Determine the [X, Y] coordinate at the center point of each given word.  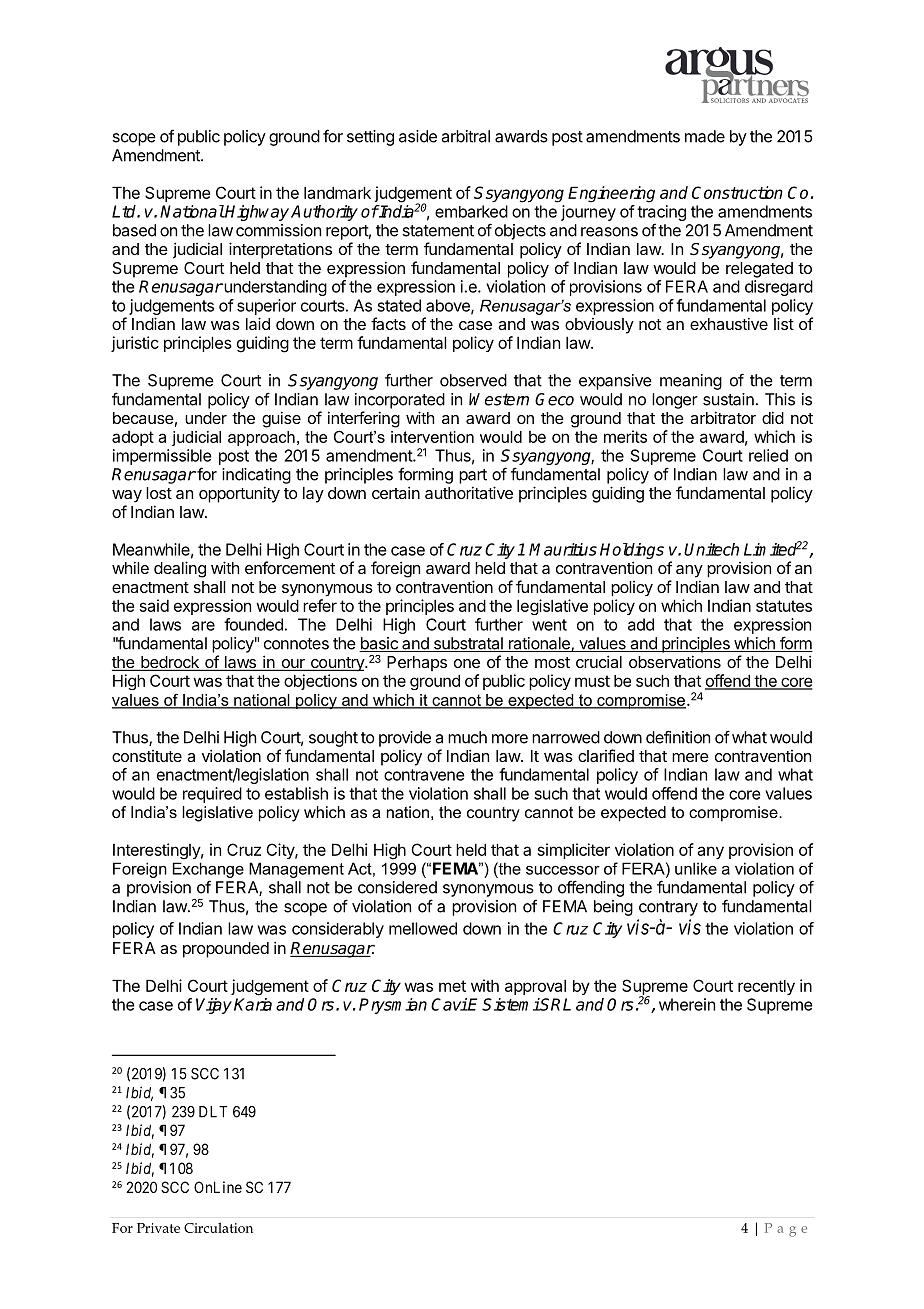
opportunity [239, 494]
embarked [471, 211]
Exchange [208, 870]
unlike [696, 868]
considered [397, 887]
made [705, 136]
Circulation [218, 1227]
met [452, 986]
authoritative [469, 492]
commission [278, 230]
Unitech [711, 549]
